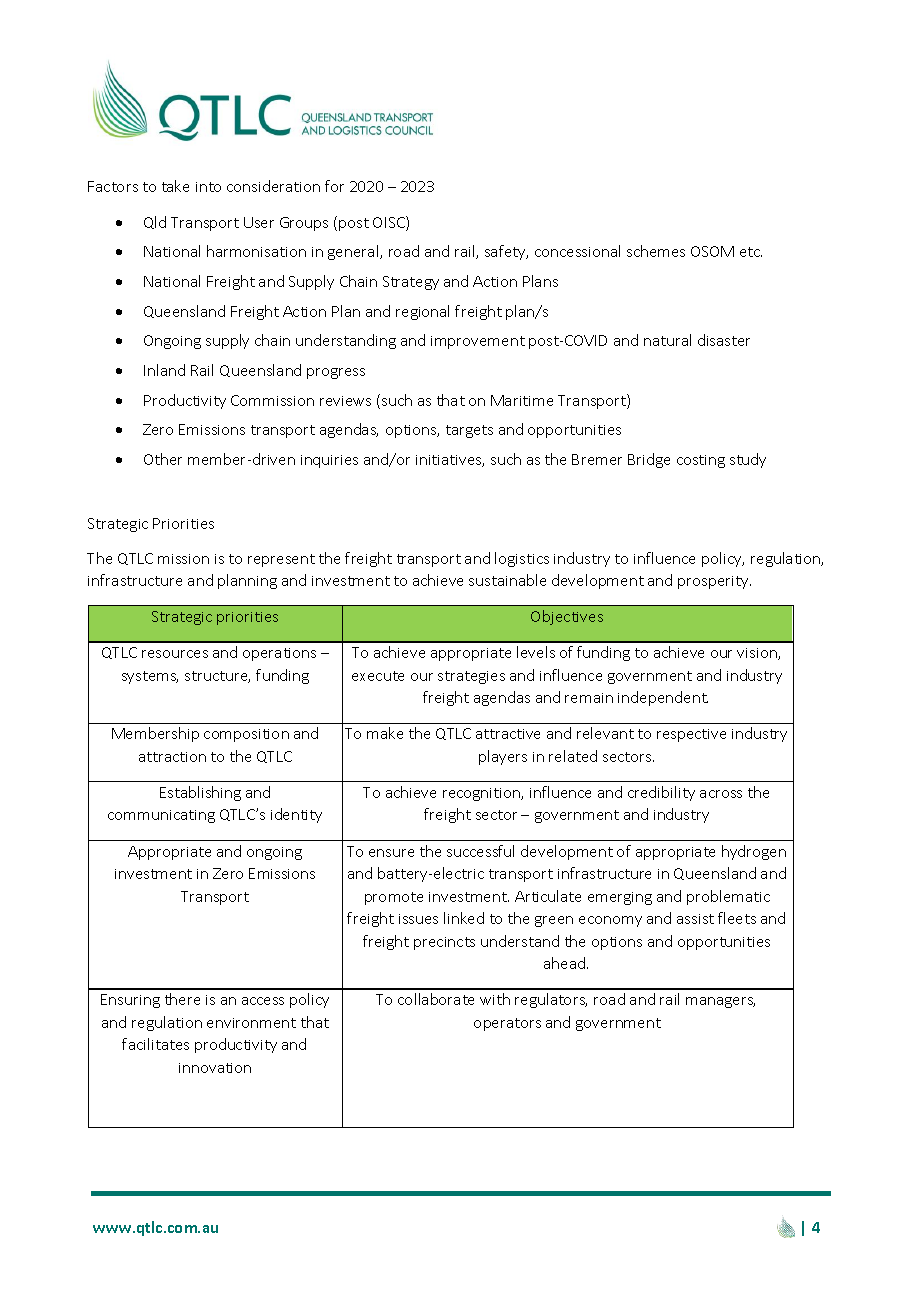  I want to click on regulators, so click(551, 1000).
